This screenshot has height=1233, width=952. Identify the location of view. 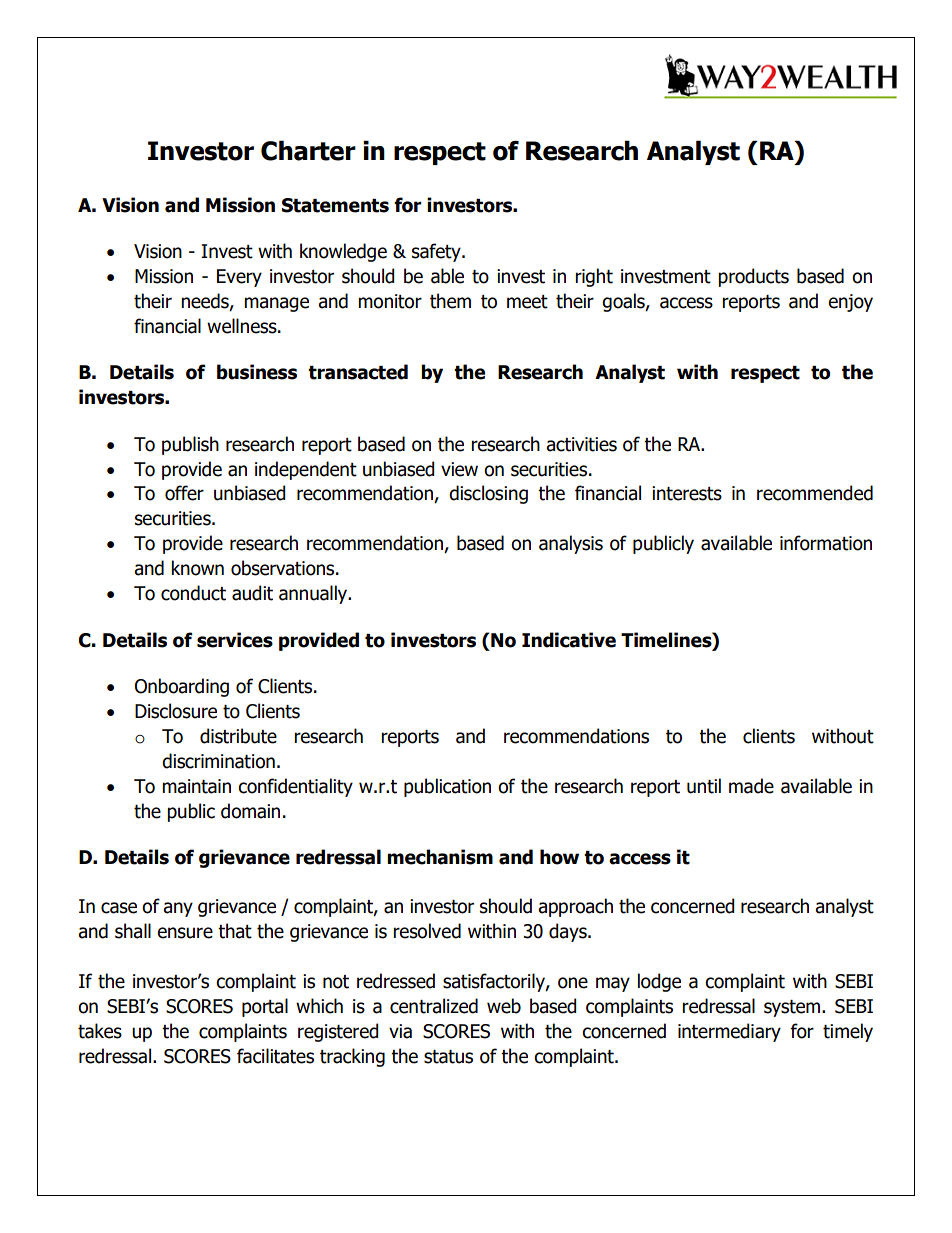
(459, 469).
